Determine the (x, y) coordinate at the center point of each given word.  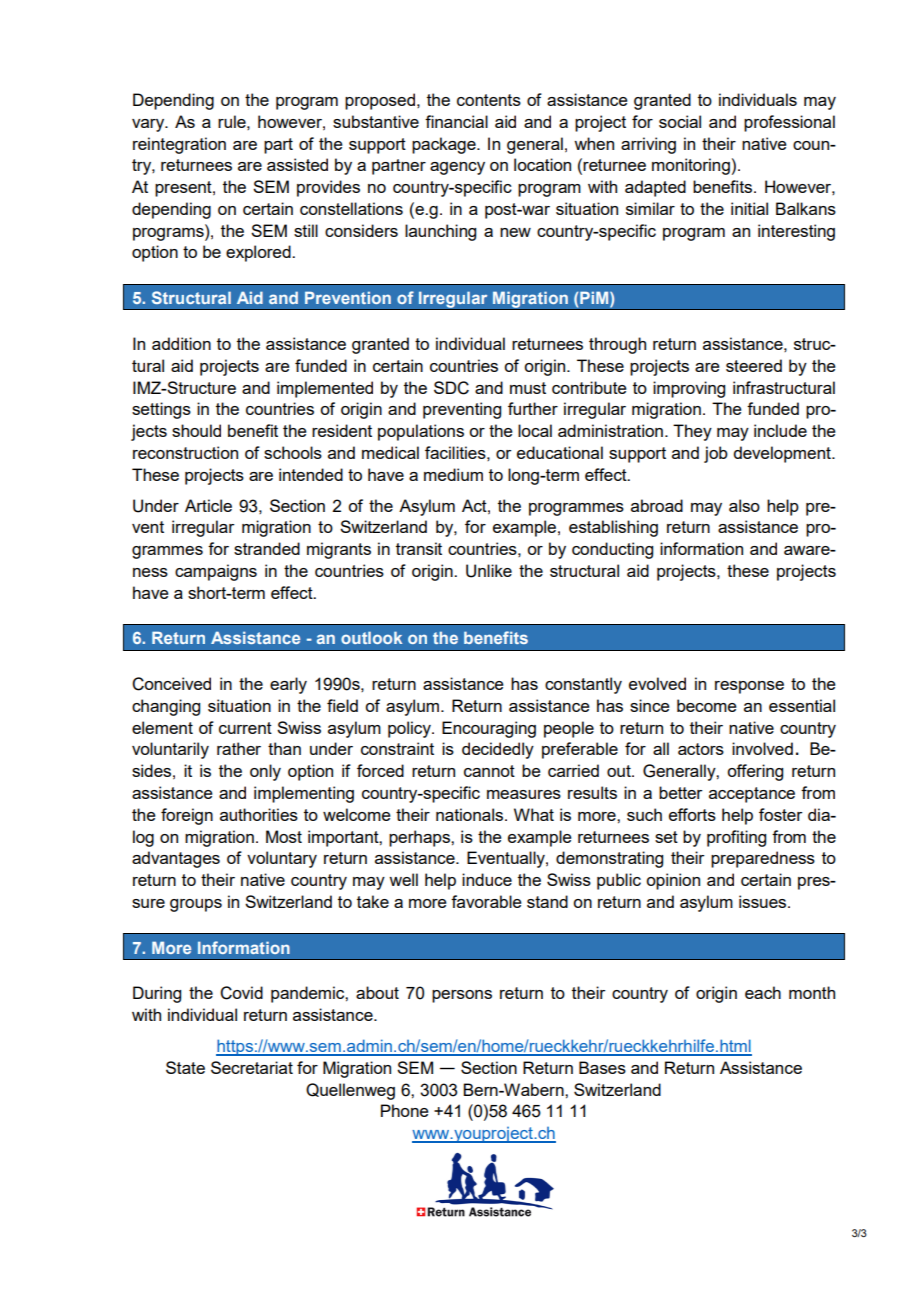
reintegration (179, 145)
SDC (451, 388)
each (763, 992)
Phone (405, 1110)
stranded (267, 548)
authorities (259, 814)
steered (754, 365)
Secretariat (252, 1067)
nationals (469, 814)
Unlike (489, 571)
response (749, 687)
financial (456, 121)
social (680, 121)
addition (181, 343)
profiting (736, 838)
